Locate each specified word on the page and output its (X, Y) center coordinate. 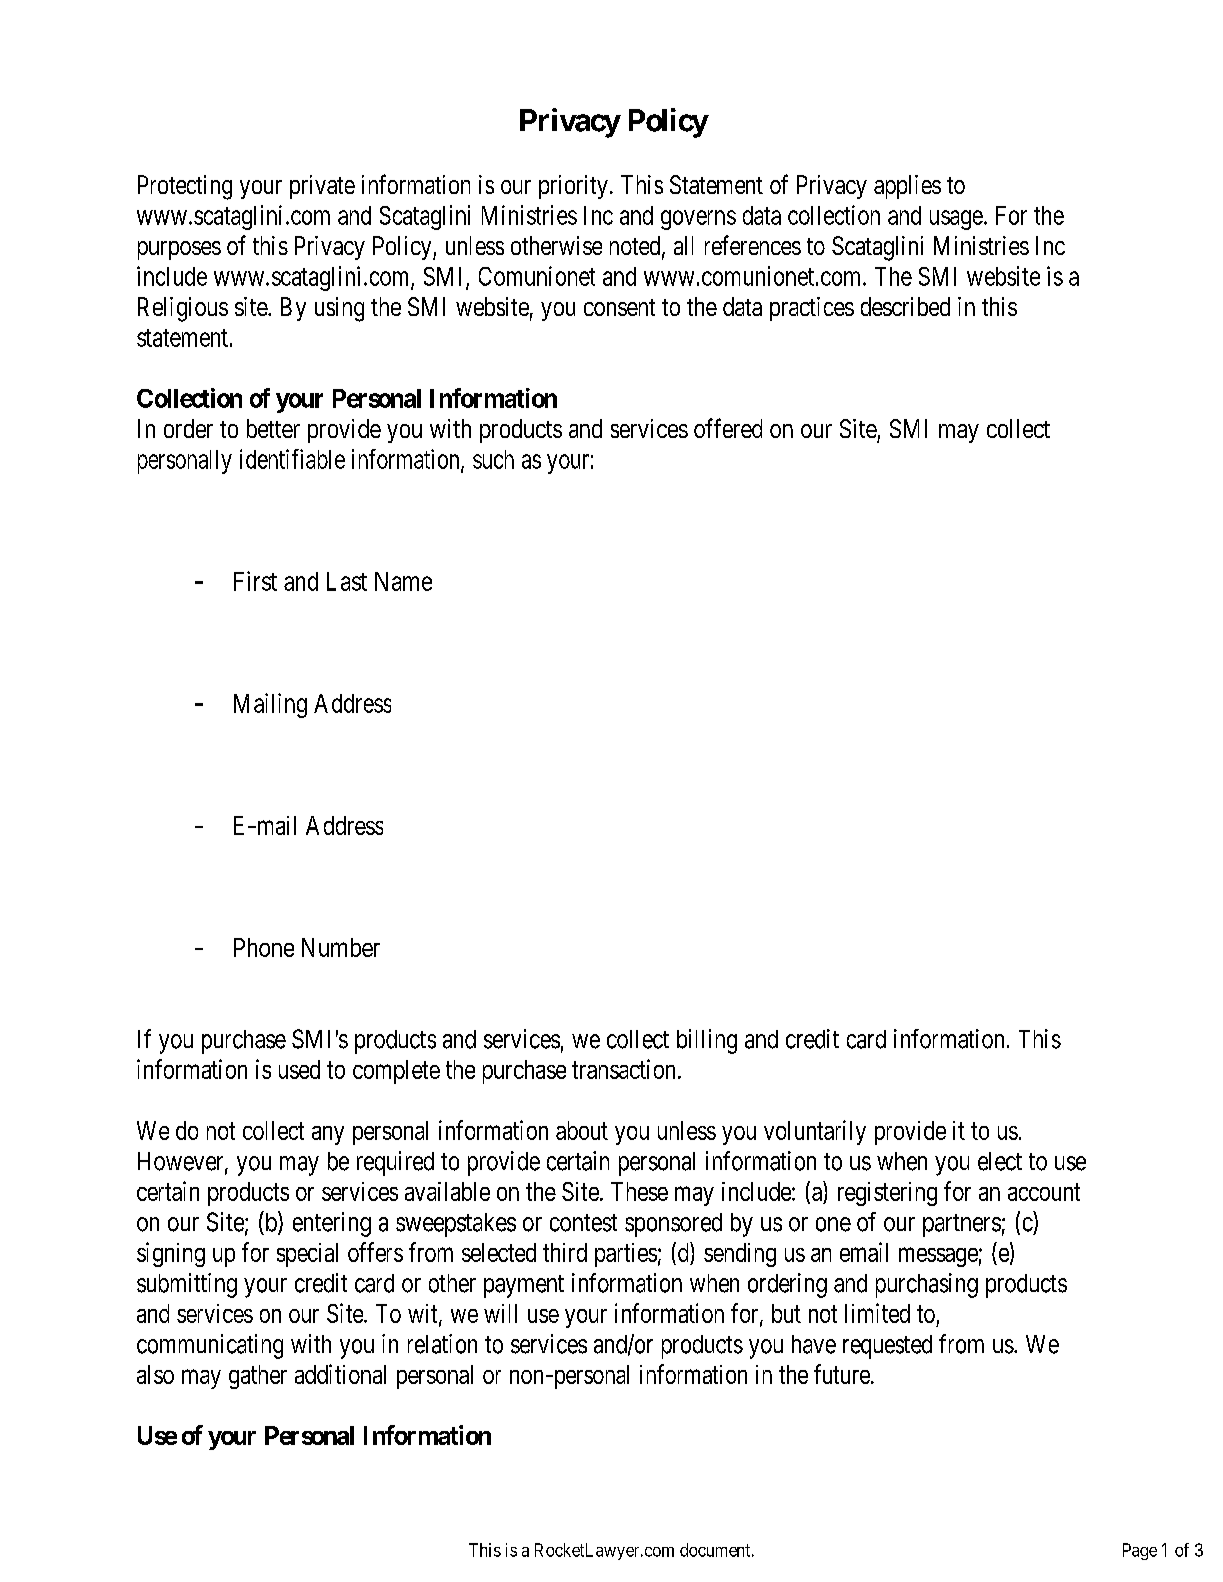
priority (573, 187)
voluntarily (815, 1132)
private (322, 187)
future (842, 1374)
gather (258, 1377)
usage (956, 220)
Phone (264, 947)
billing (707, 1041)
